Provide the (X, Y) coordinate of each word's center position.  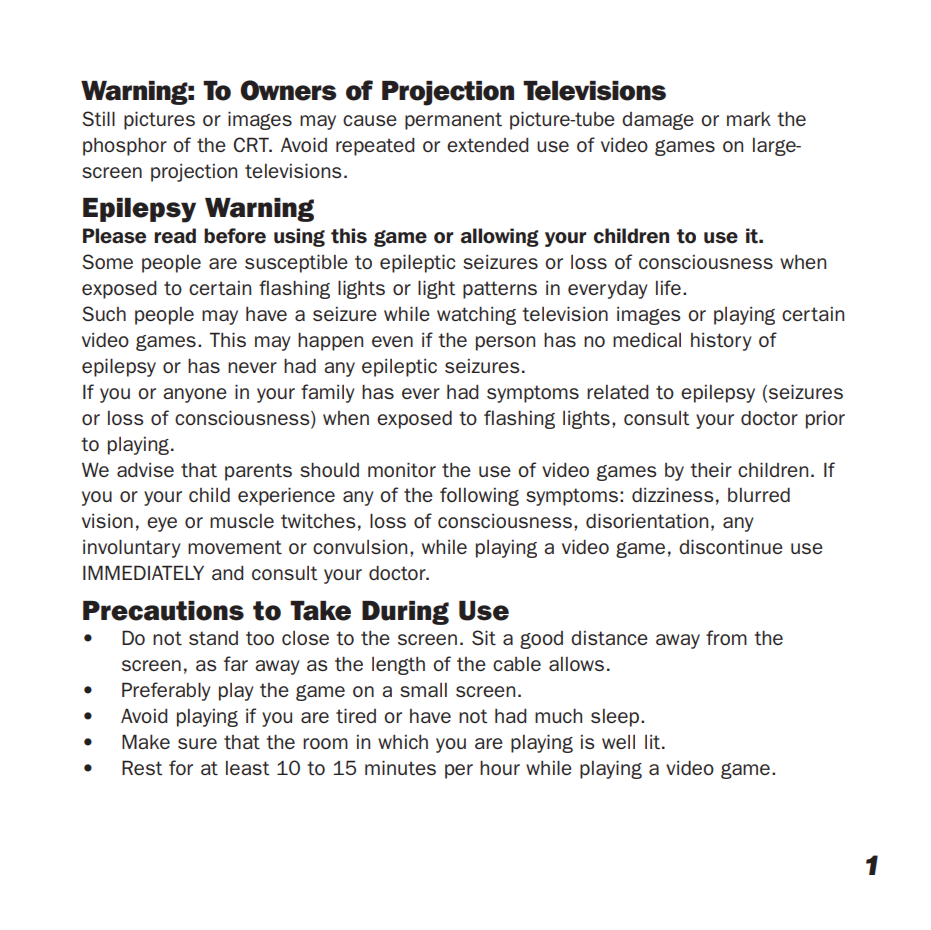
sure (197, 743)
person (505, 343)
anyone (195, 395)
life (668, 287)
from (726, 637)
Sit (484, 637)
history (721, 342)
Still (98, 118)
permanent (453, 121)
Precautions (163, 611)
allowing (500, 237)
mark (749, 119)
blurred (759, 495)
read (175, 236)
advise (145, 470)
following (479, 496)
